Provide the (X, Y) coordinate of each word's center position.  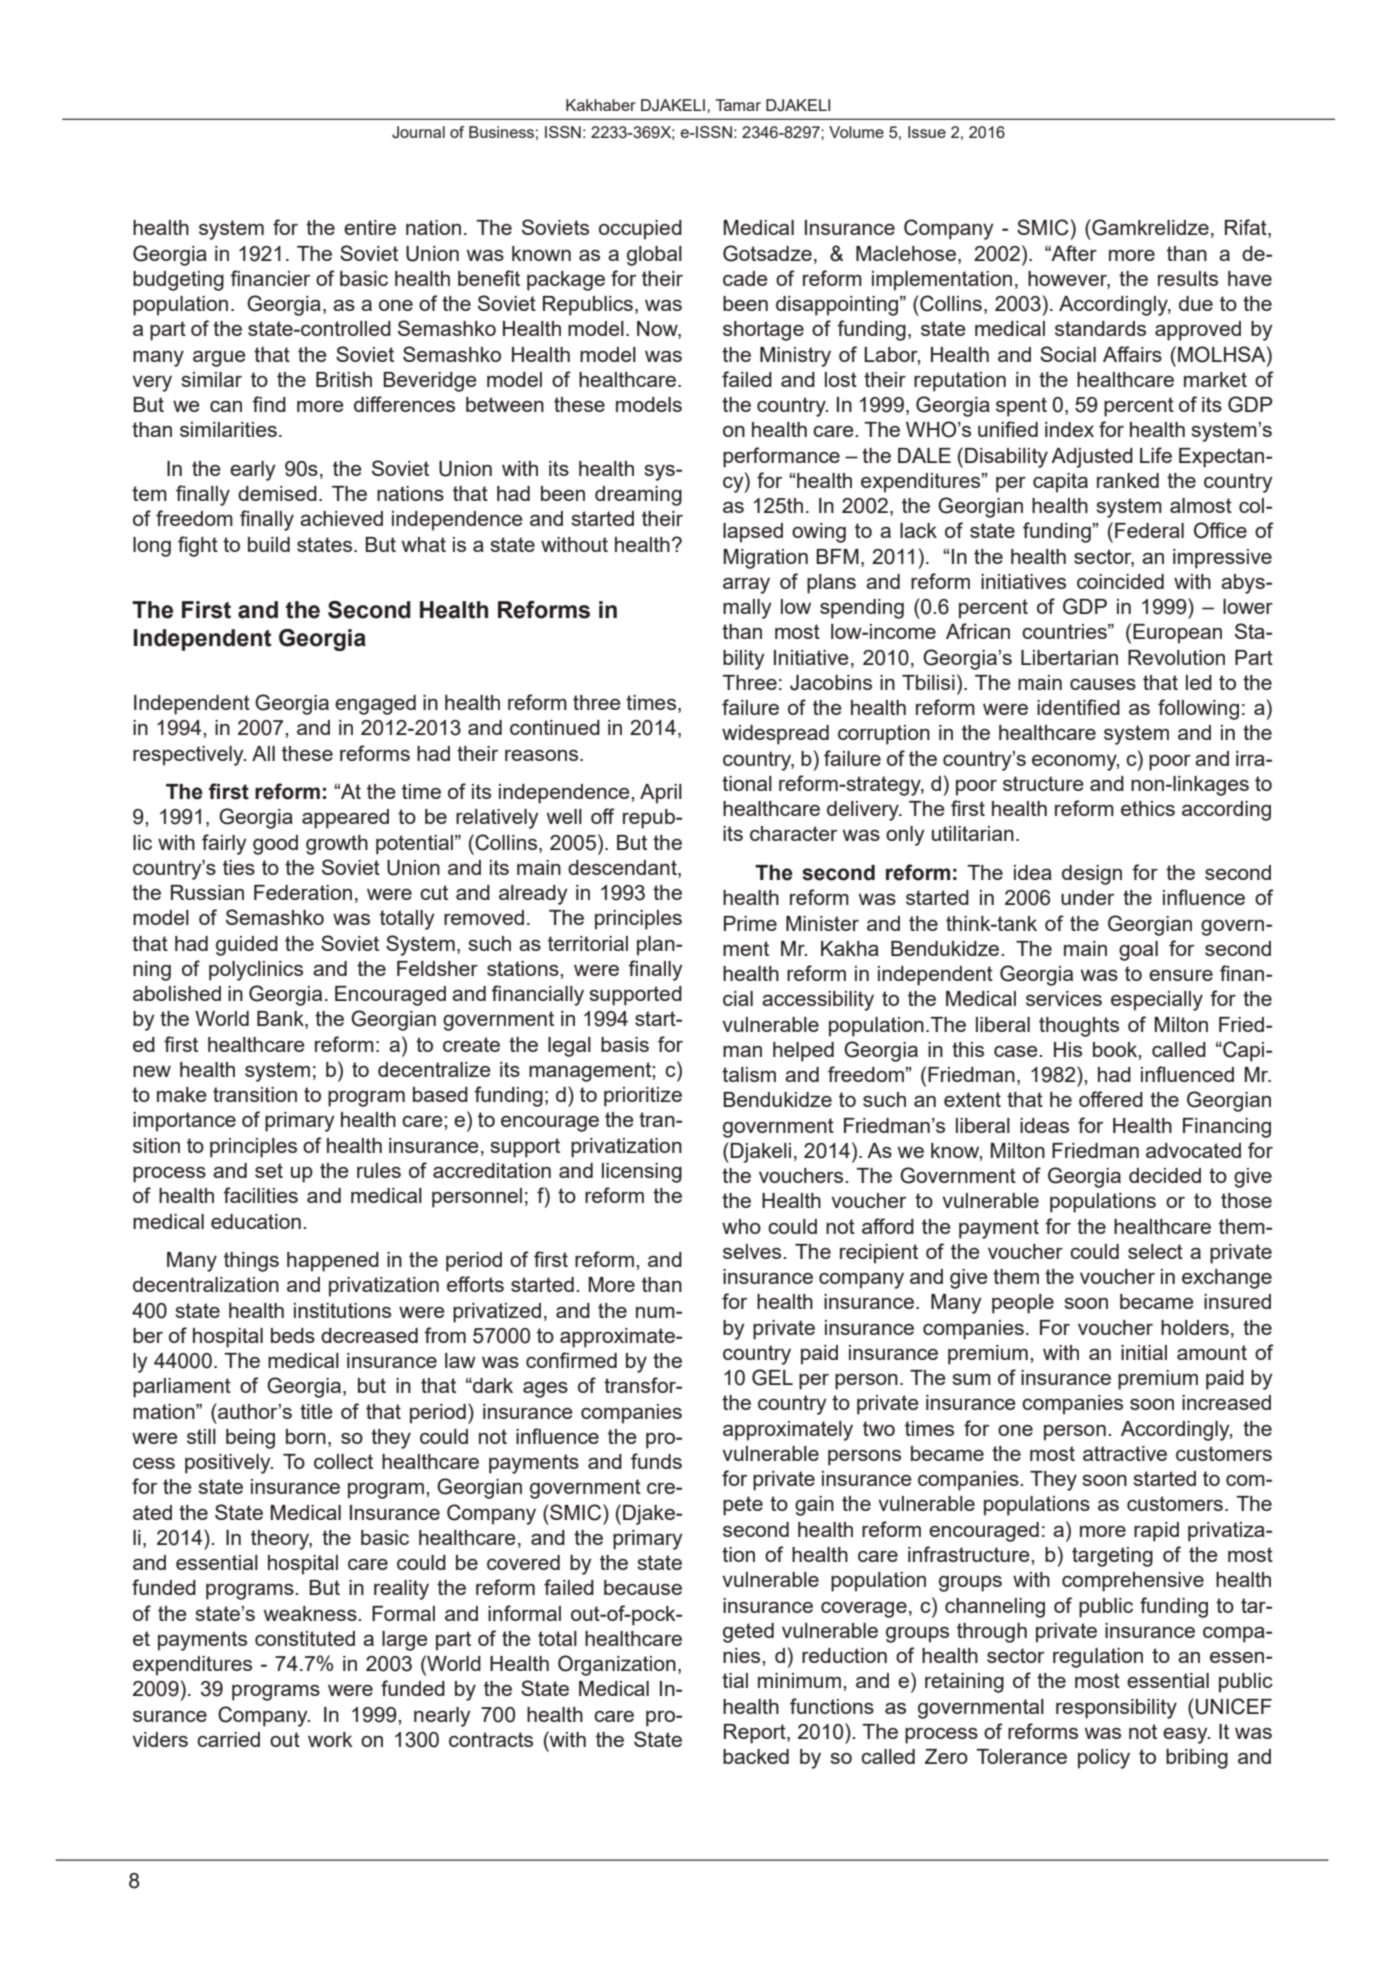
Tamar (738, 105)
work (330, 1739)
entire (370, 227)
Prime (750, 923)
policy (1104, 1759)
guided (247, 946)
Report (756, 1734)
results (1188, 278)
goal (1138, 951)
